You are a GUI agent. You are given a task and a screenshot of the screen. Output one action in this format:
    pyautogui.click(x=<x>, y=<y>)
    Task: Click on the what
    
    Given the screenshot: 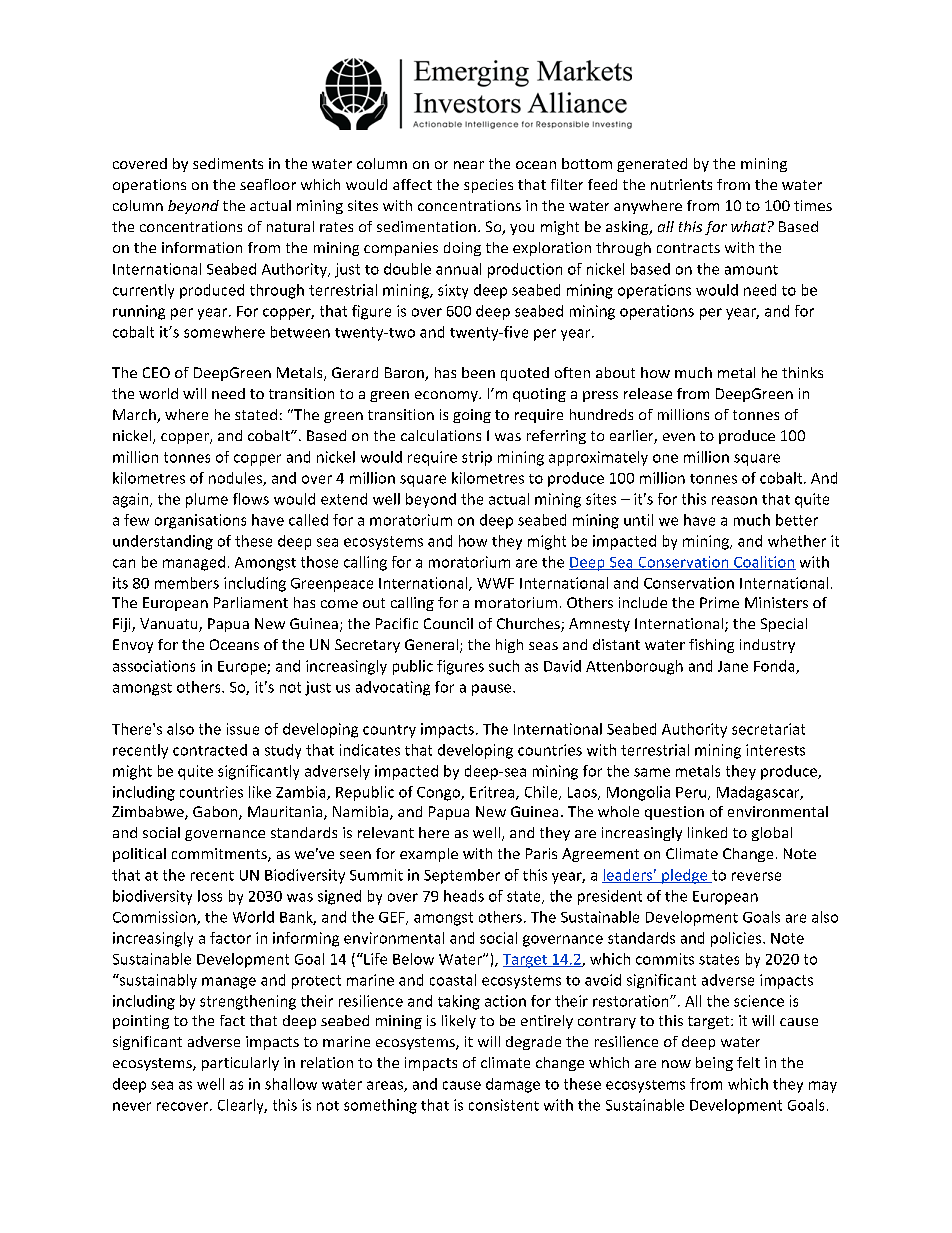 What is the action you would take?
    pyautogui.click(x=748, y=226)
